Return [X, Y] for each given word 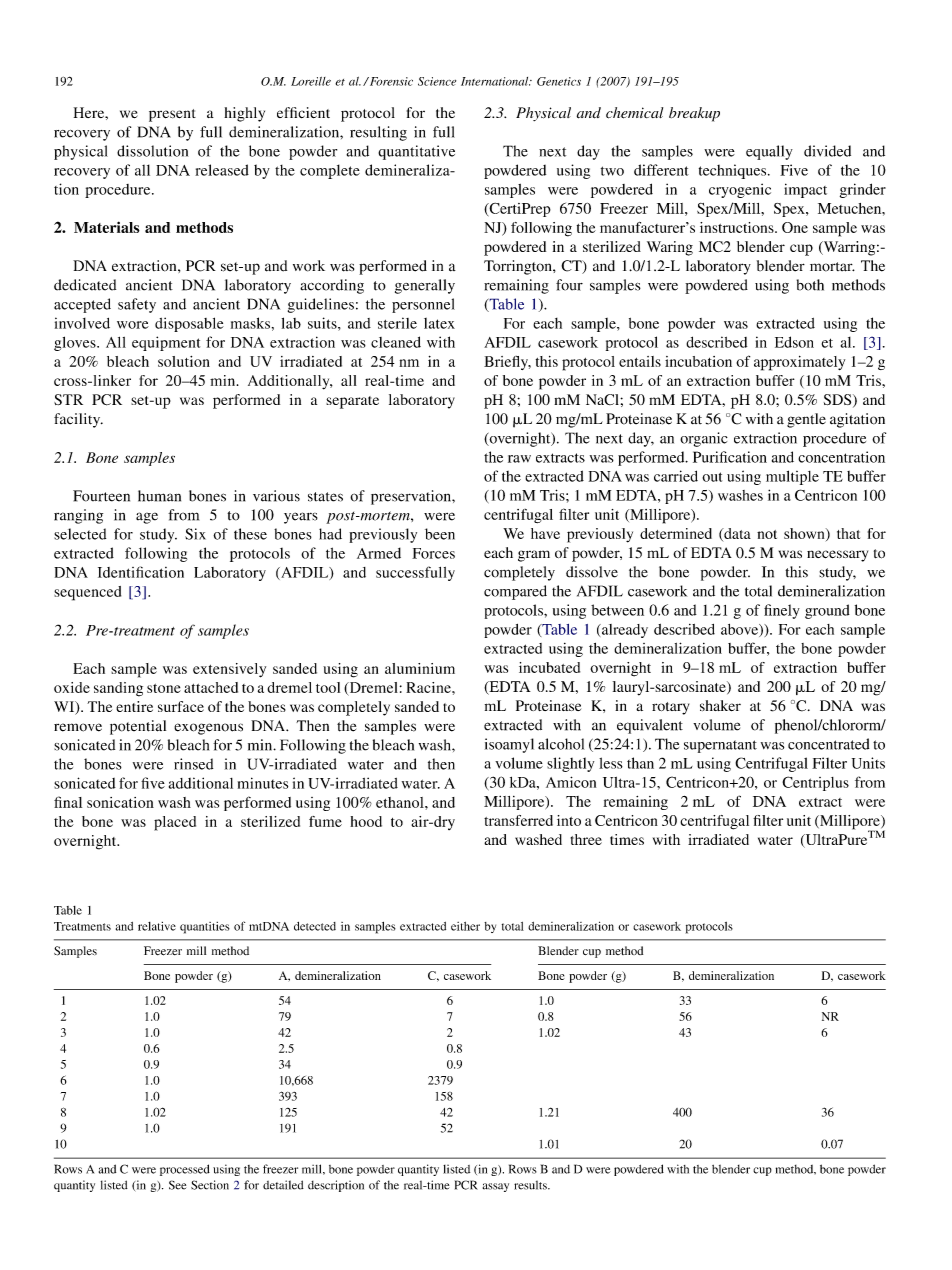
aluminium [420, 668]
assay [496, 1187]
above [740, 630]
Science [437, 81]
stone [164, 688]
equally [769, 152]
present [172, 115]
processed [185, 1170]
